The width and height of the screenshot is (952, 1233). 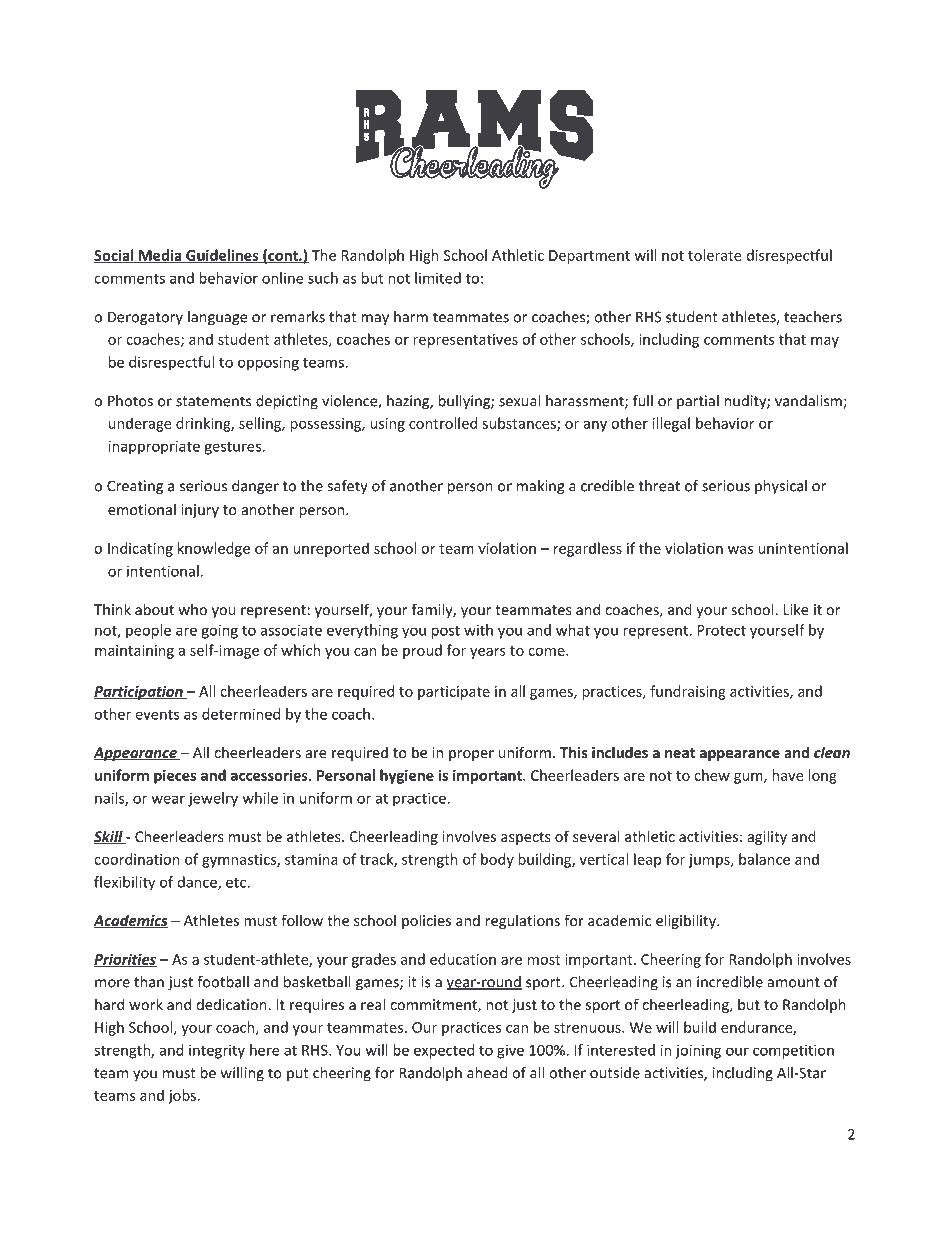 I want to click on Guidelines, so click(x=222, y=256).
